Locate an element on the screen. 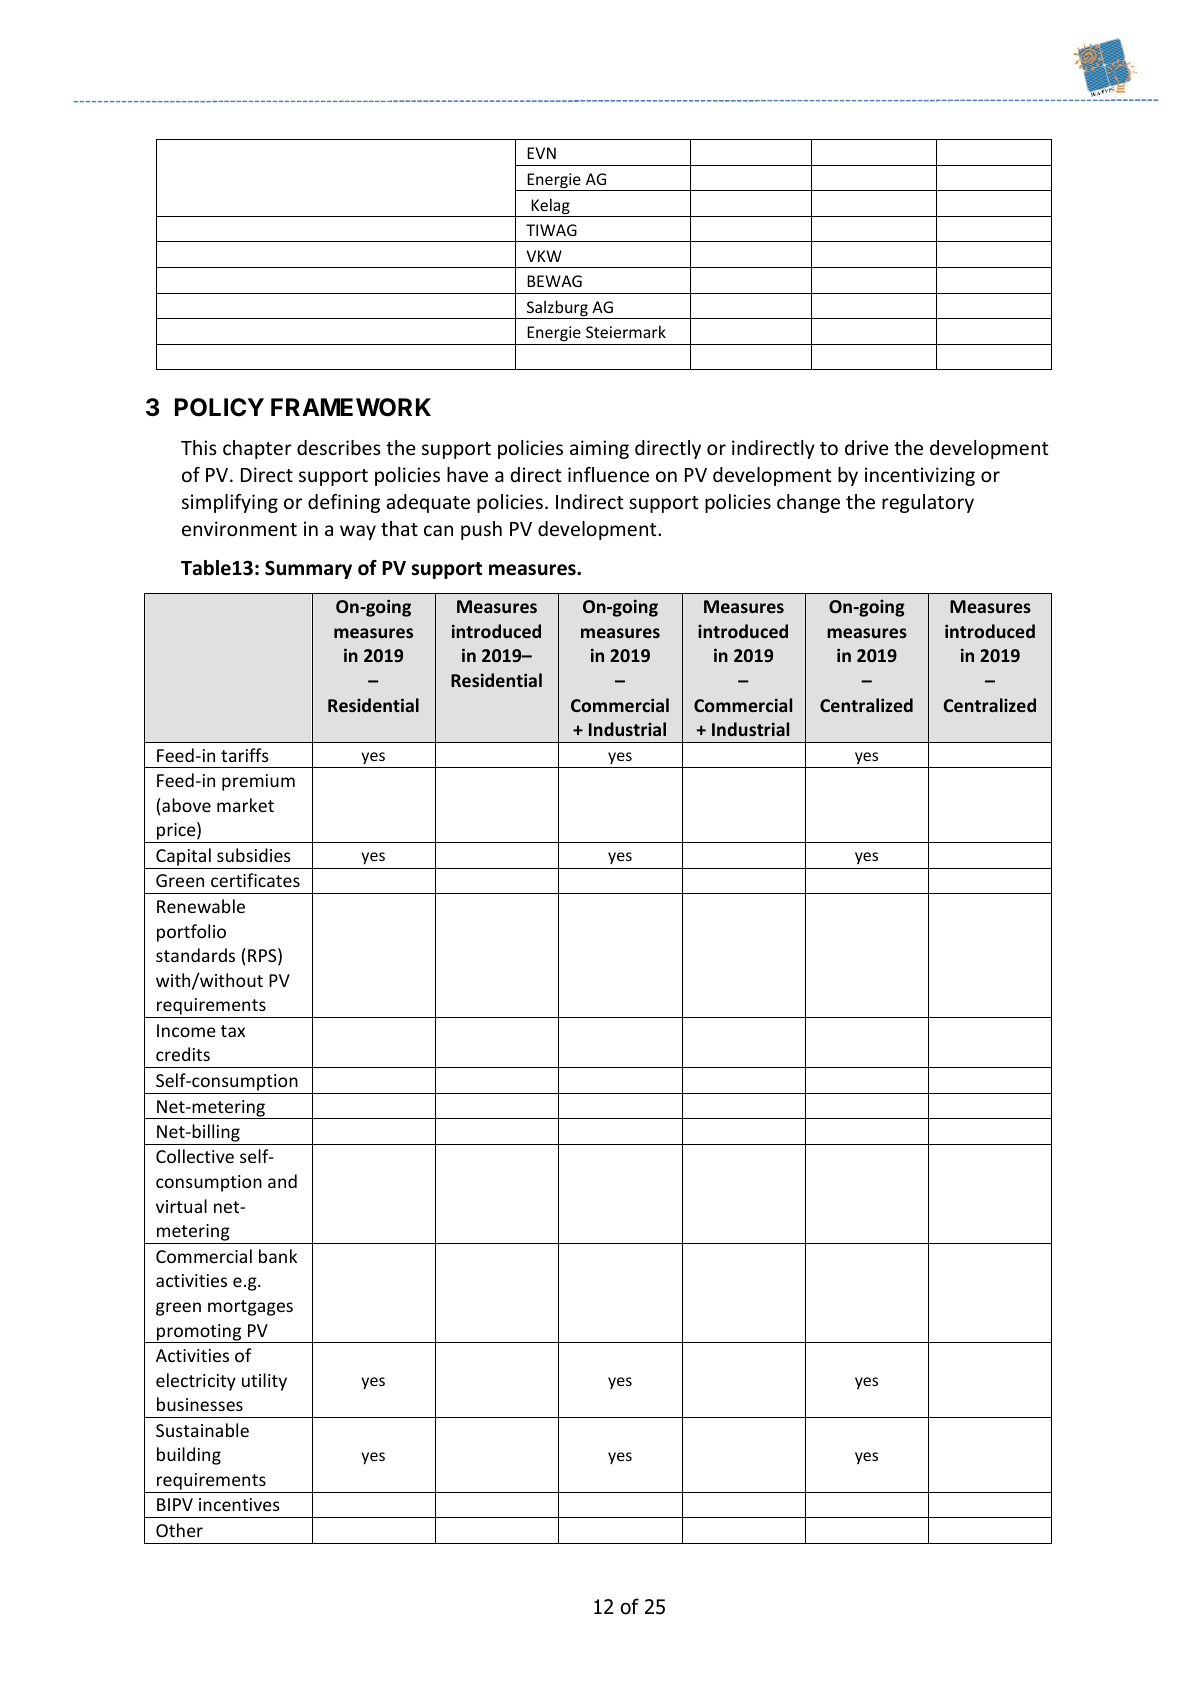  influence is located at coordinates (608, 474).
